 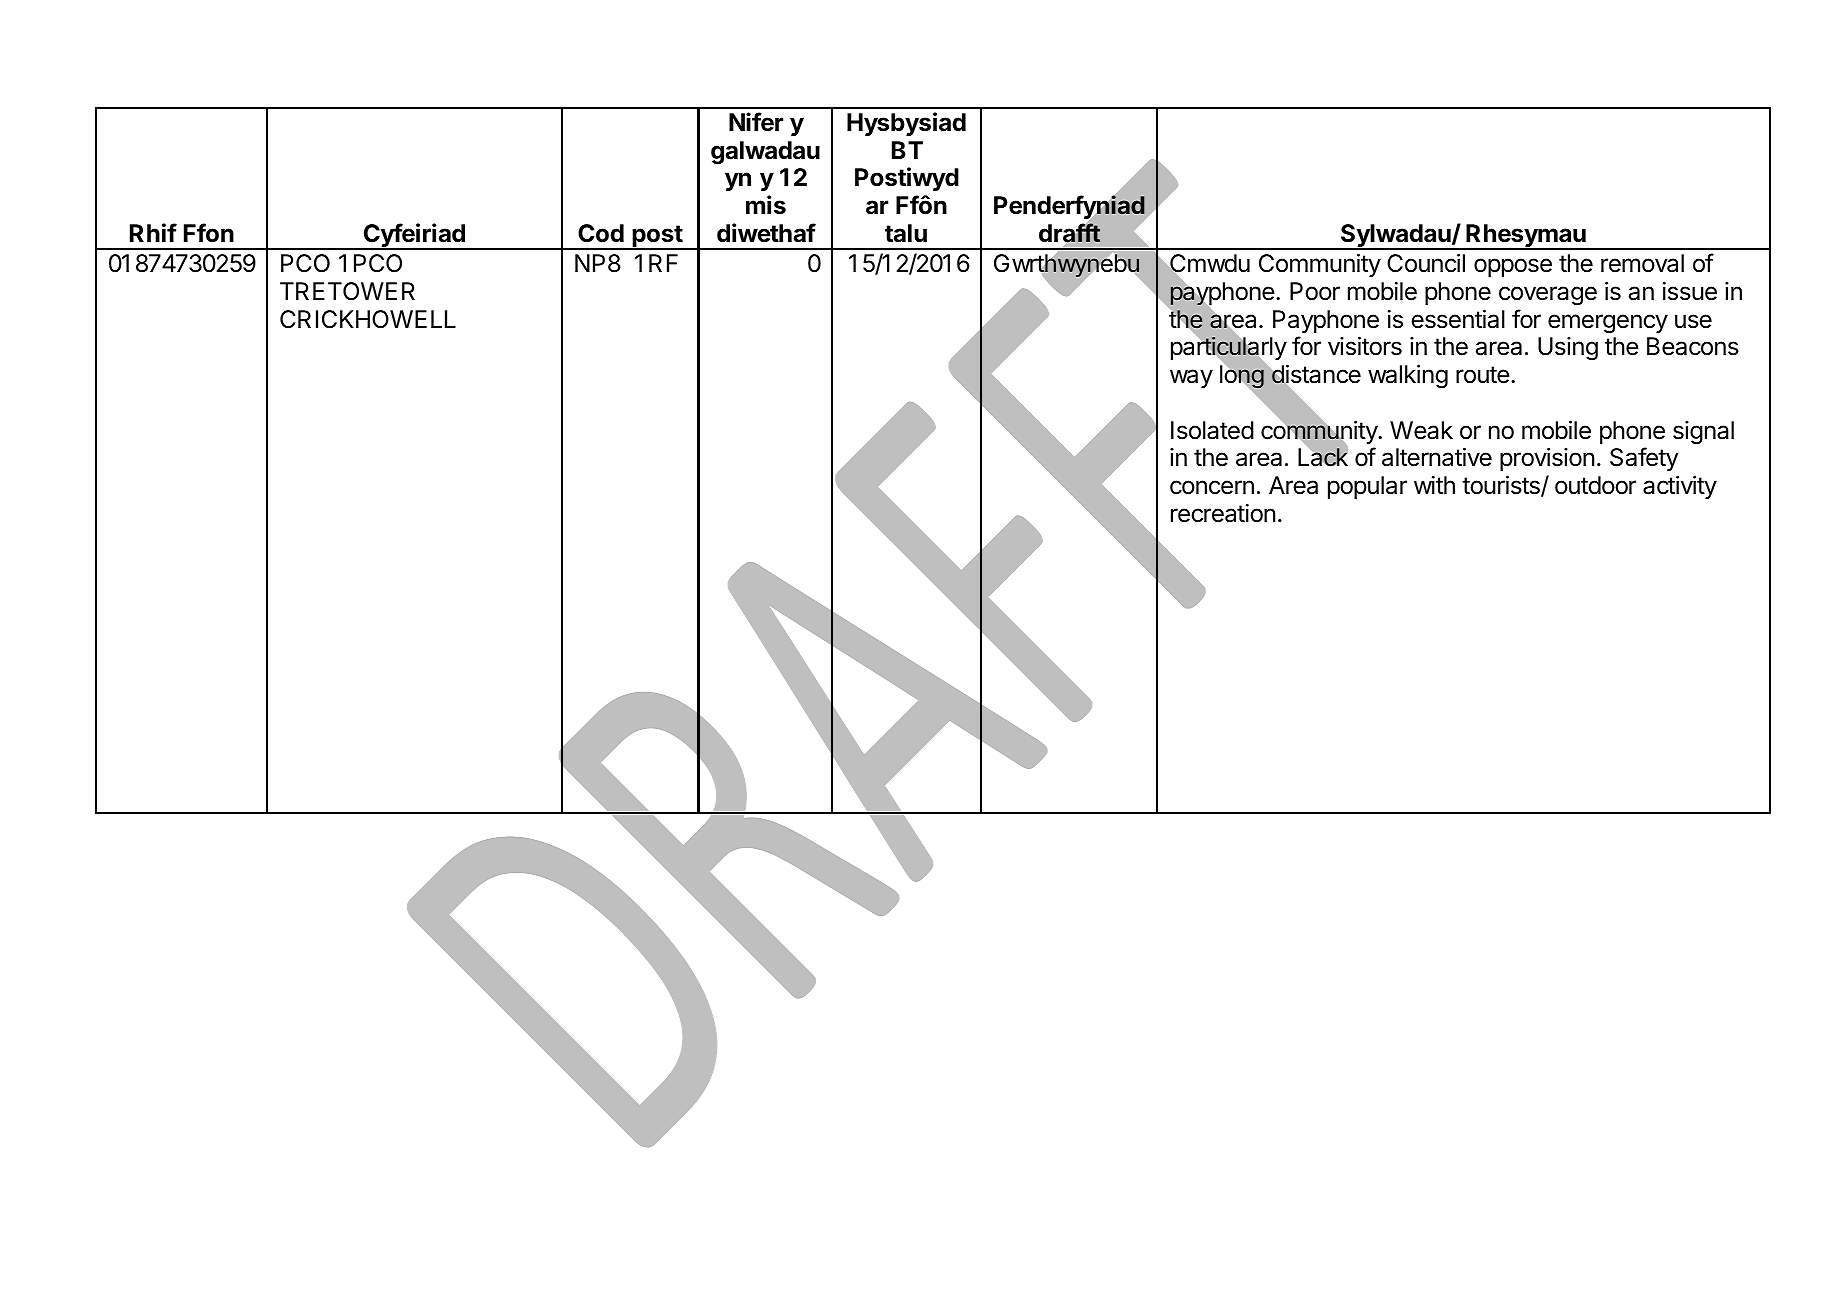 What do you see at coordinates (1315, 291) in the screenshot?
I see `Poor` at bounding box center [1315, 291].
